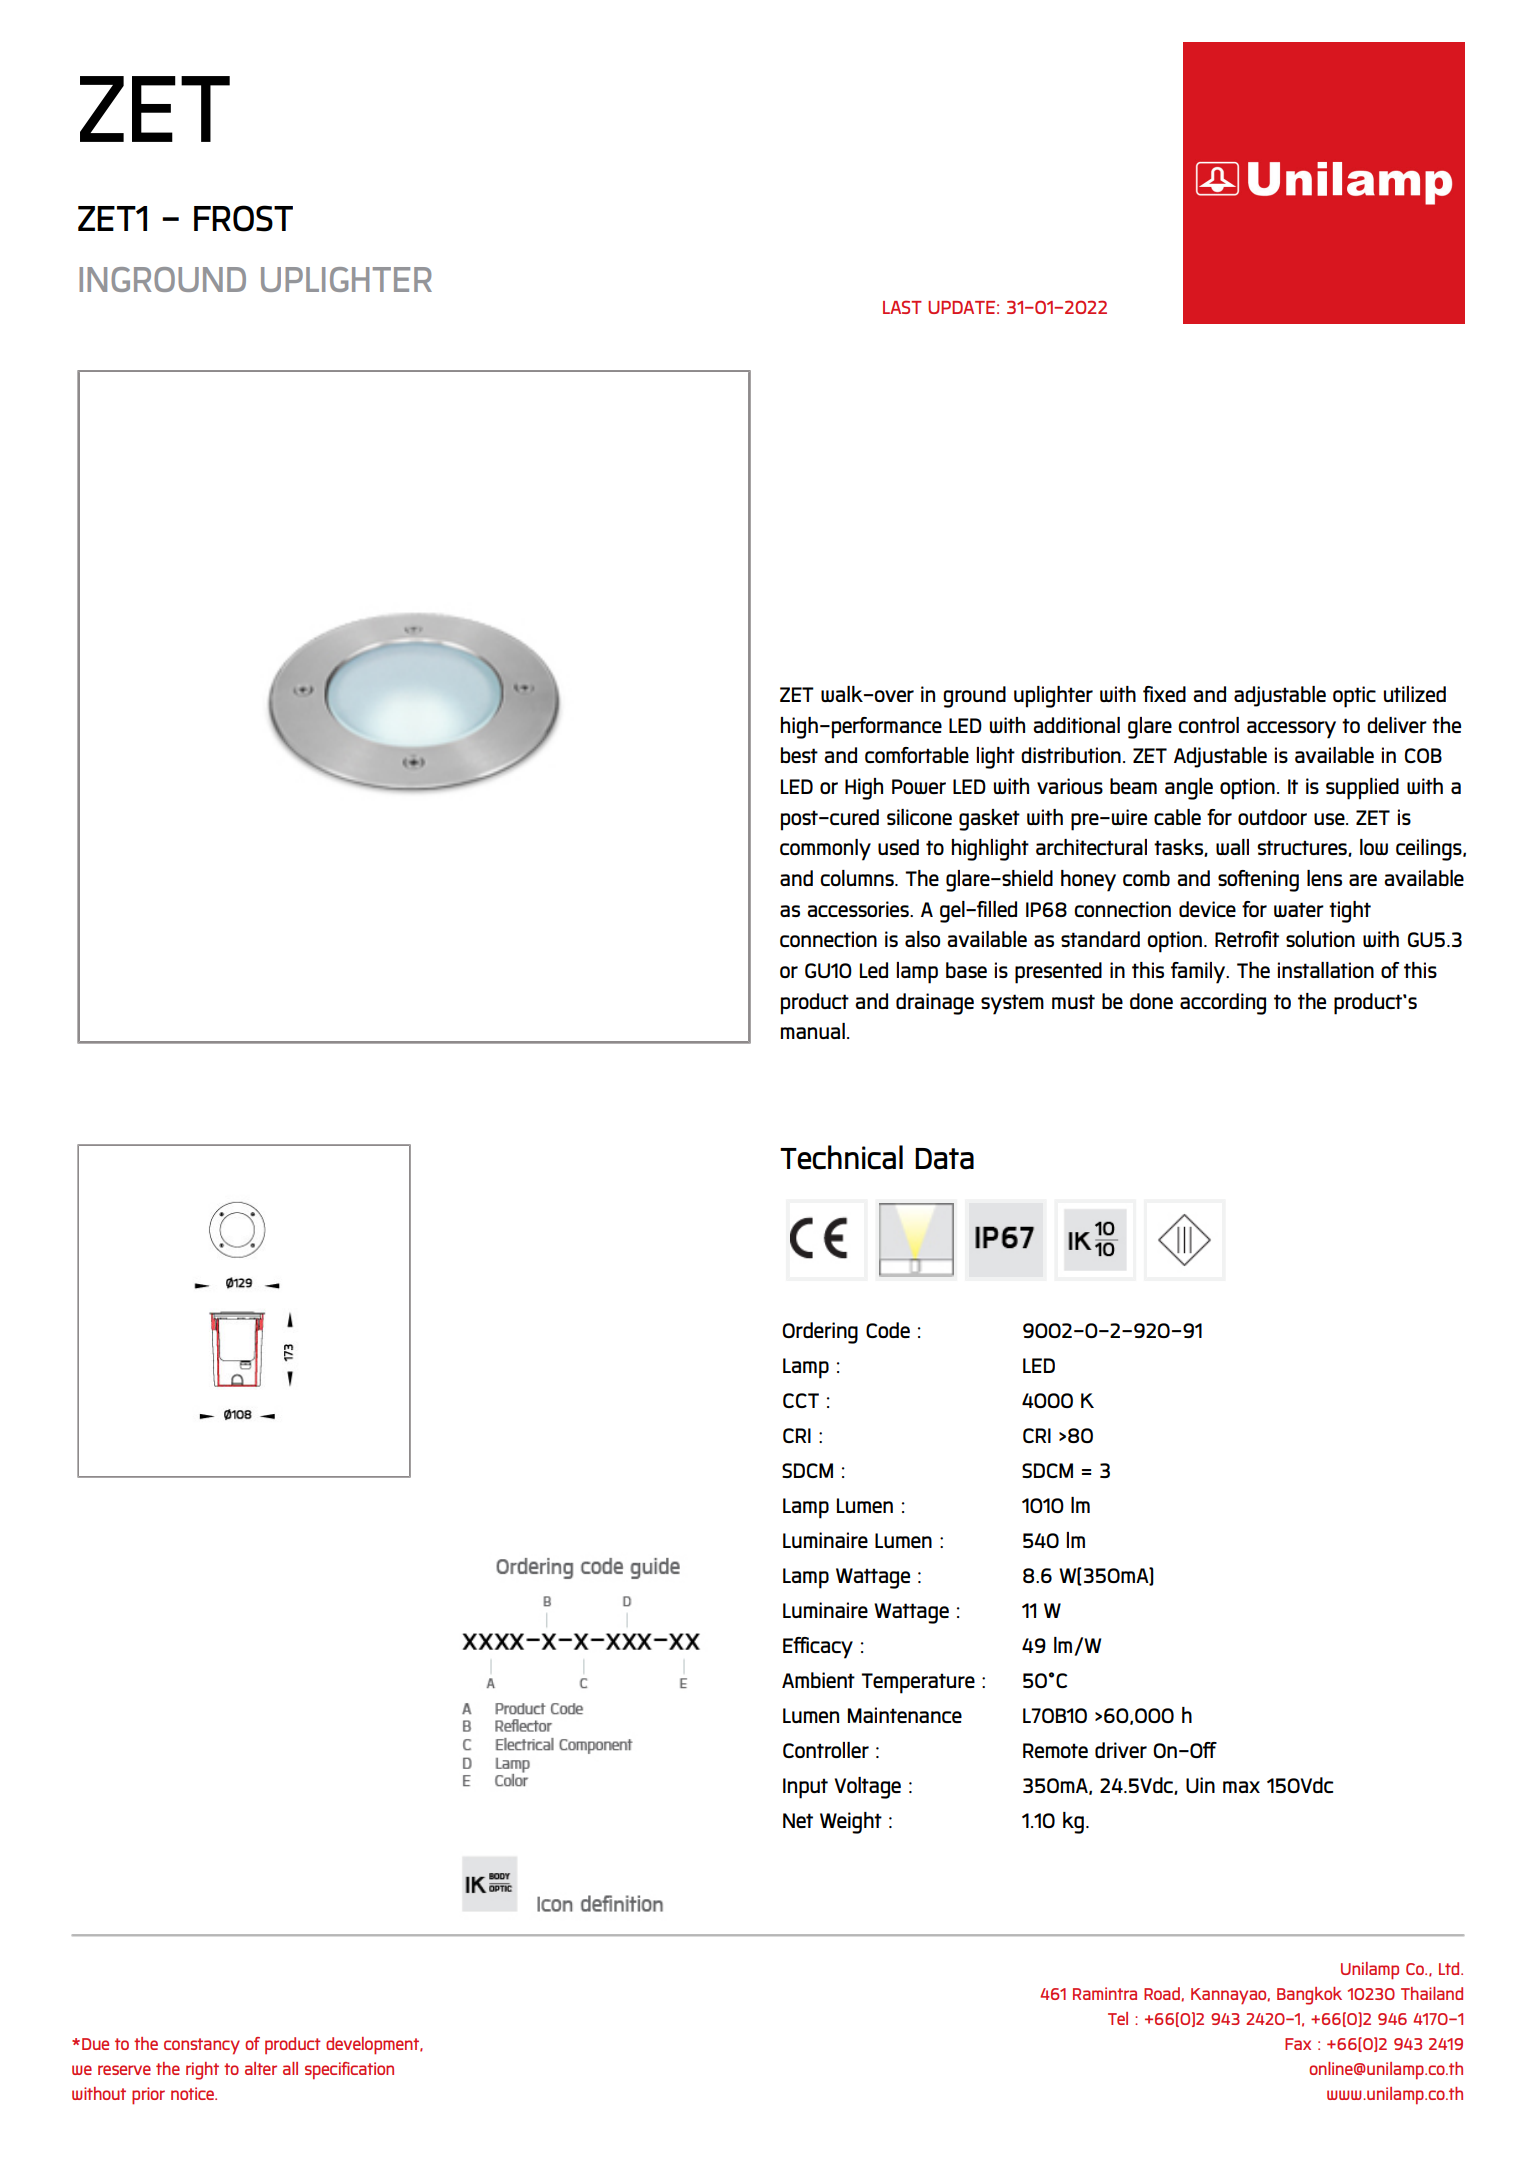 The height and width of the screenshot is (2173, 1536). Describe the element at coordinates (902, 307) in the screenshot. I see `LAST` at that location.
